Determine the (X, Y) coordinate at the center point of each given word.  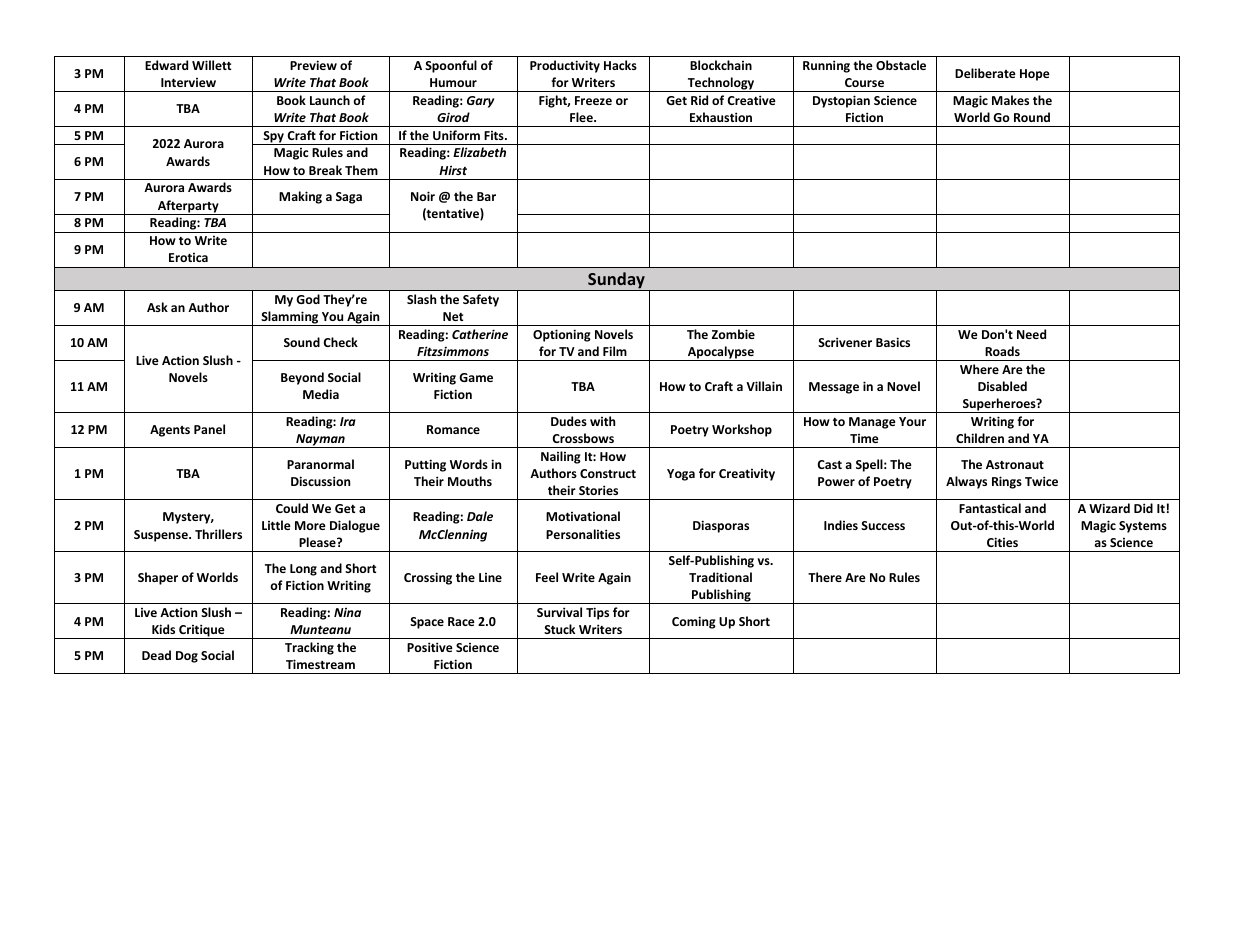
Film (615, 351)
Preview (313, 65)
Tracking (309, 648)
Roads (1002, 351)
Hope (1035, 75)
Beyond (302, 378)
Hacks (620, 65)
